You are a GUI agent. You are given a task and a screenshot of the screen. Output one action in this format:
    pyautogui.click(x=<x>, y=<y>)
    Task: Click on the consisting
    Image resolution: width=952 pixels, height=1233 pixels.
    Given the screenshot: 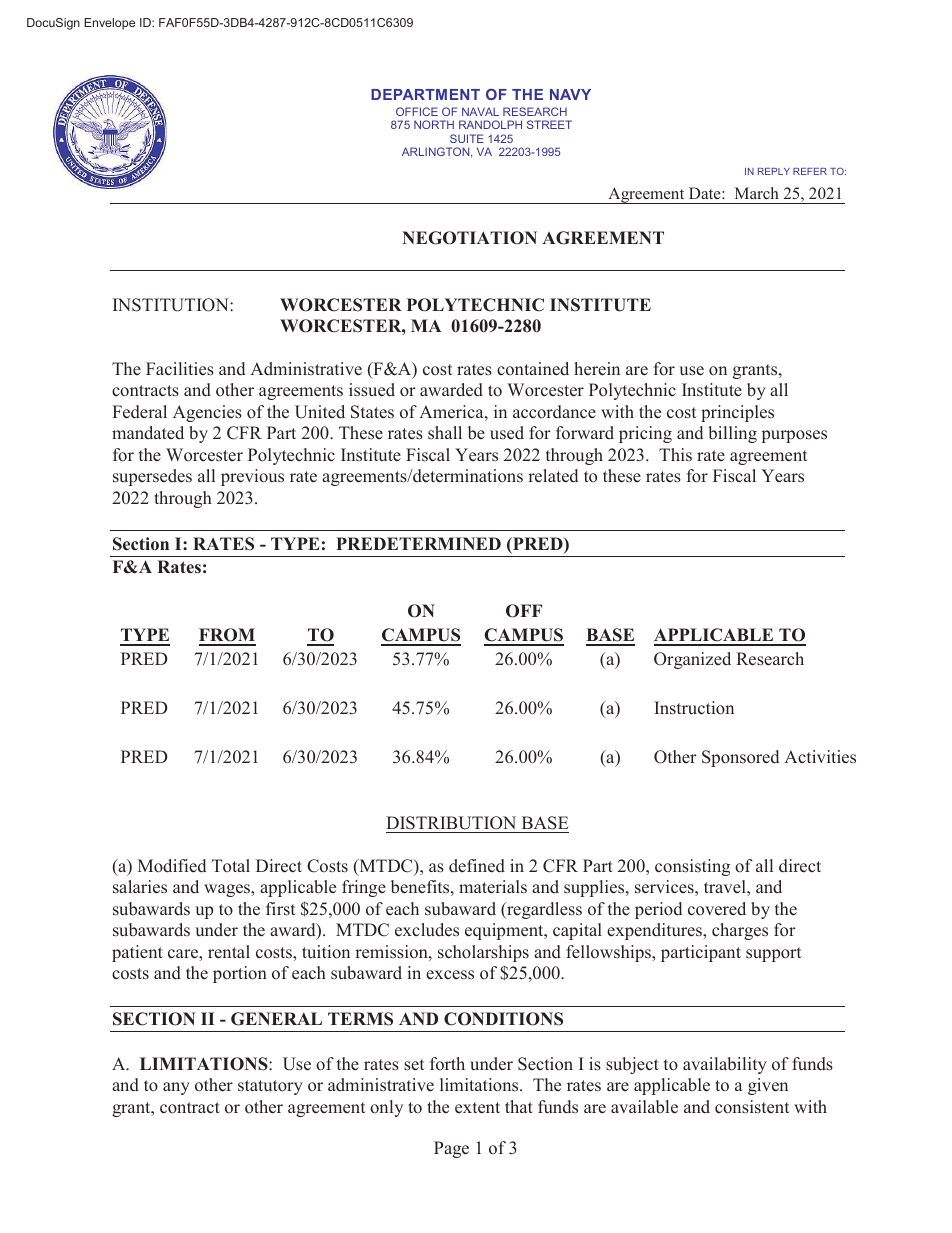 What is the action you would take?
    pyautogui.click(x=692, y=867)
